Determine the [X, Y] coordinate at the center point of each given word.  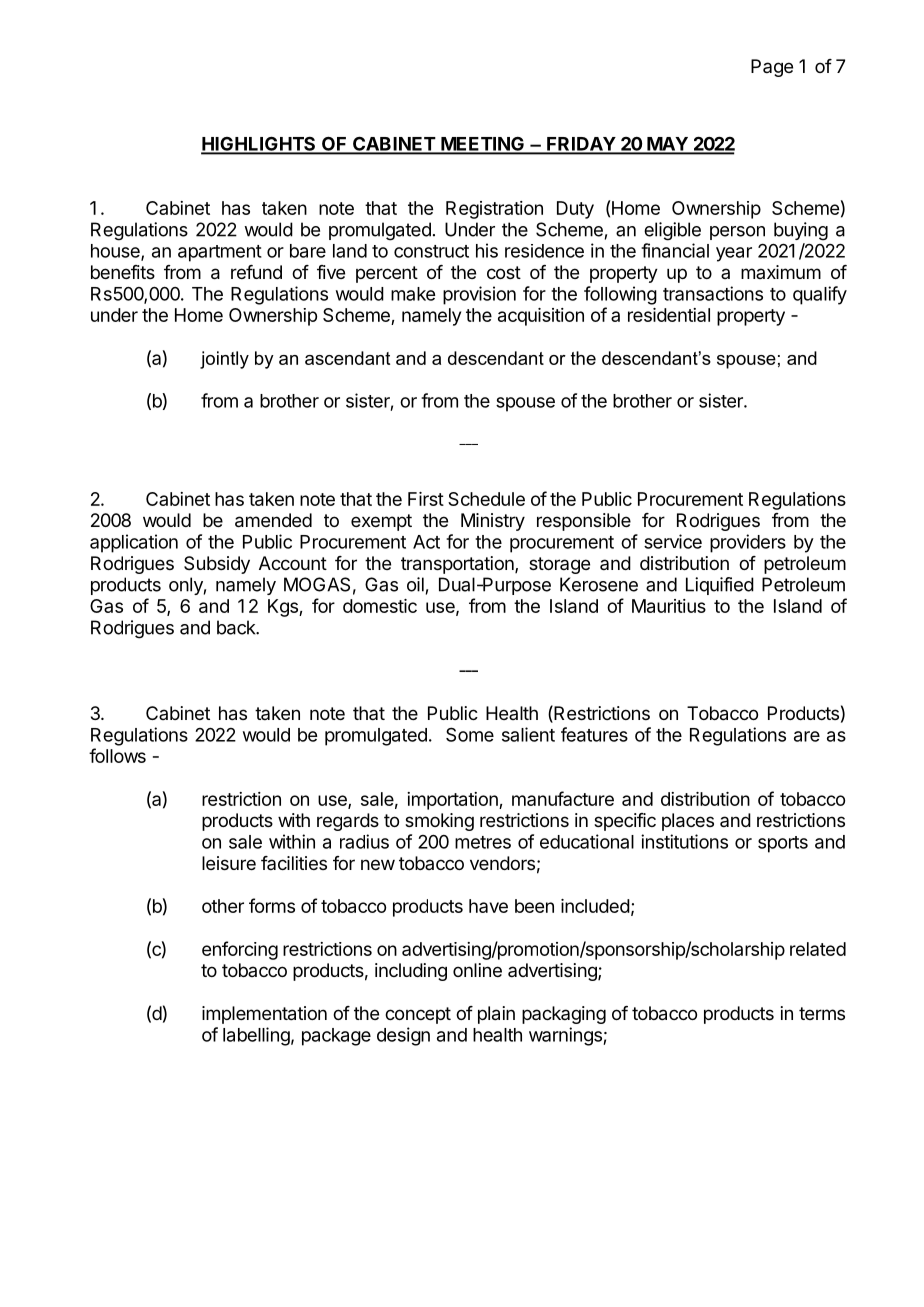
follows [117, 755]
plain [496, 1015]
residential [669, 315]
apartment [220, 253]
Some [470, 734]
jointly [224, 360]
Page [772, 68]
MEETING [482, 145]
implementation [264, 1015]
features [594, 734]
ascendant [347, 358]
